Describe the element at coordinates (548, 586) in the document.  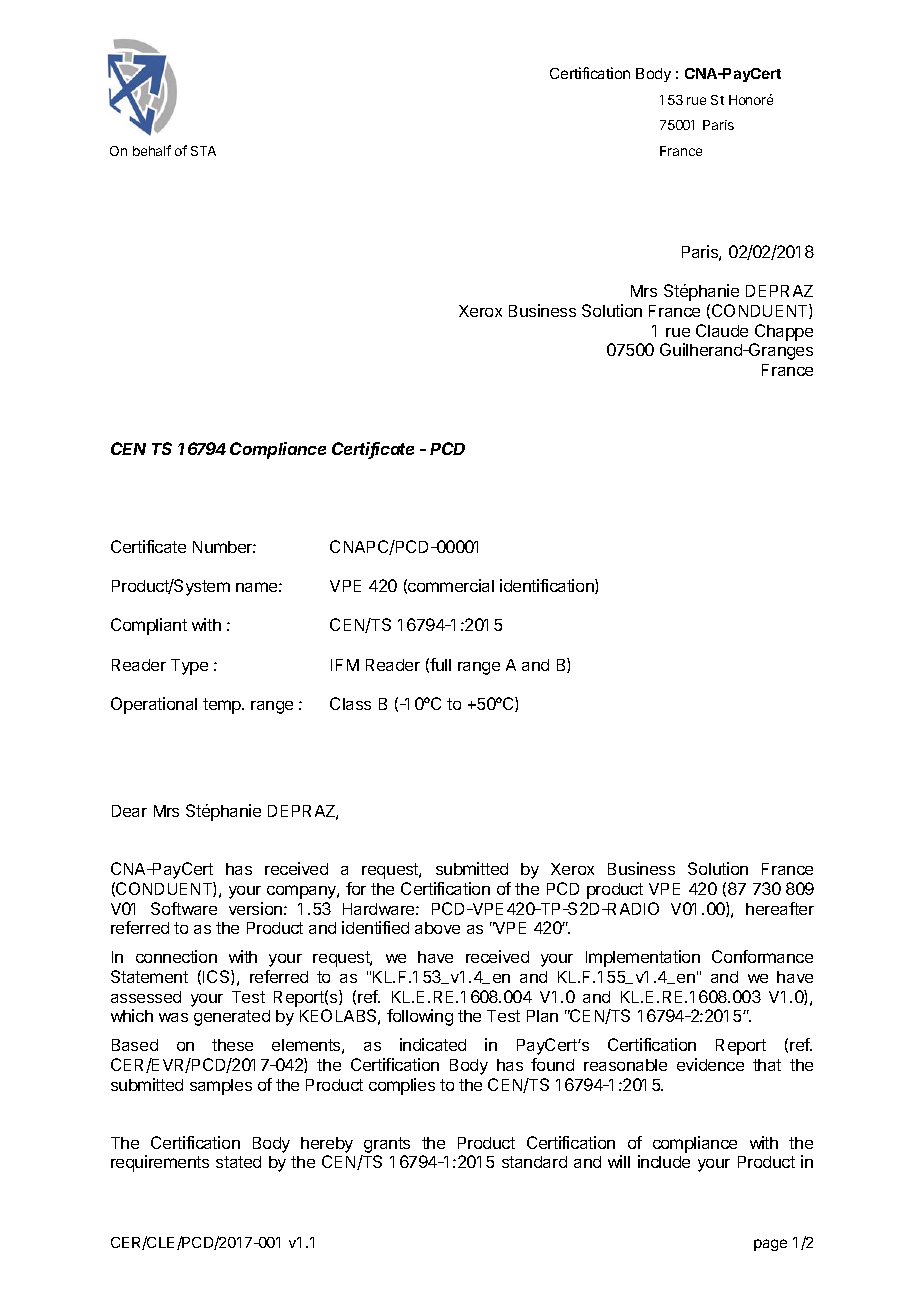
I see `identification` at that location.
